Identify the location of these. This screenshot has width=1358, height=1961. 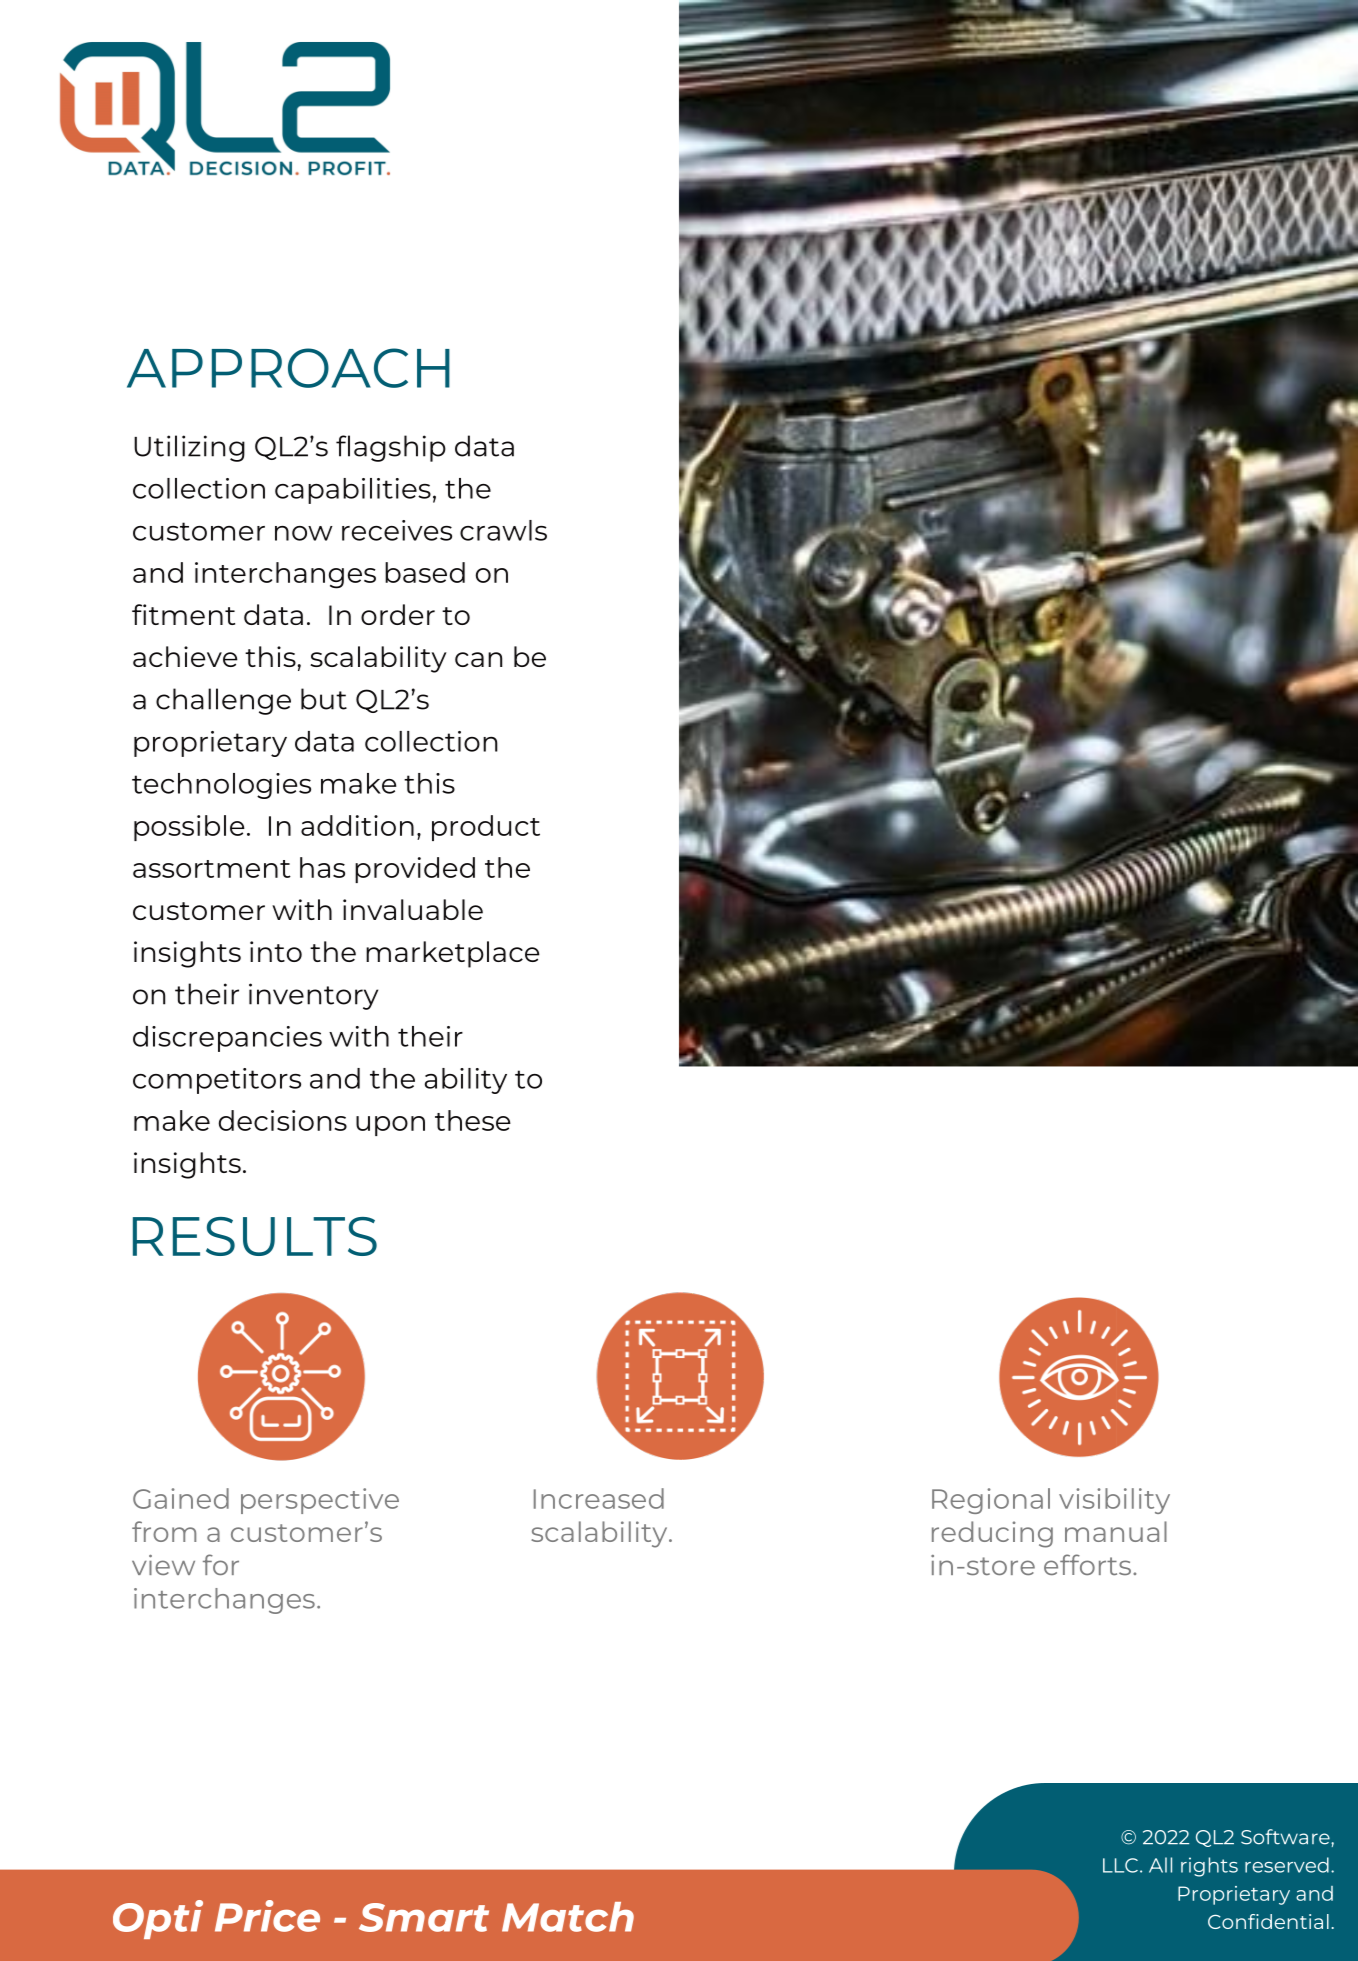
(473, 1120).
